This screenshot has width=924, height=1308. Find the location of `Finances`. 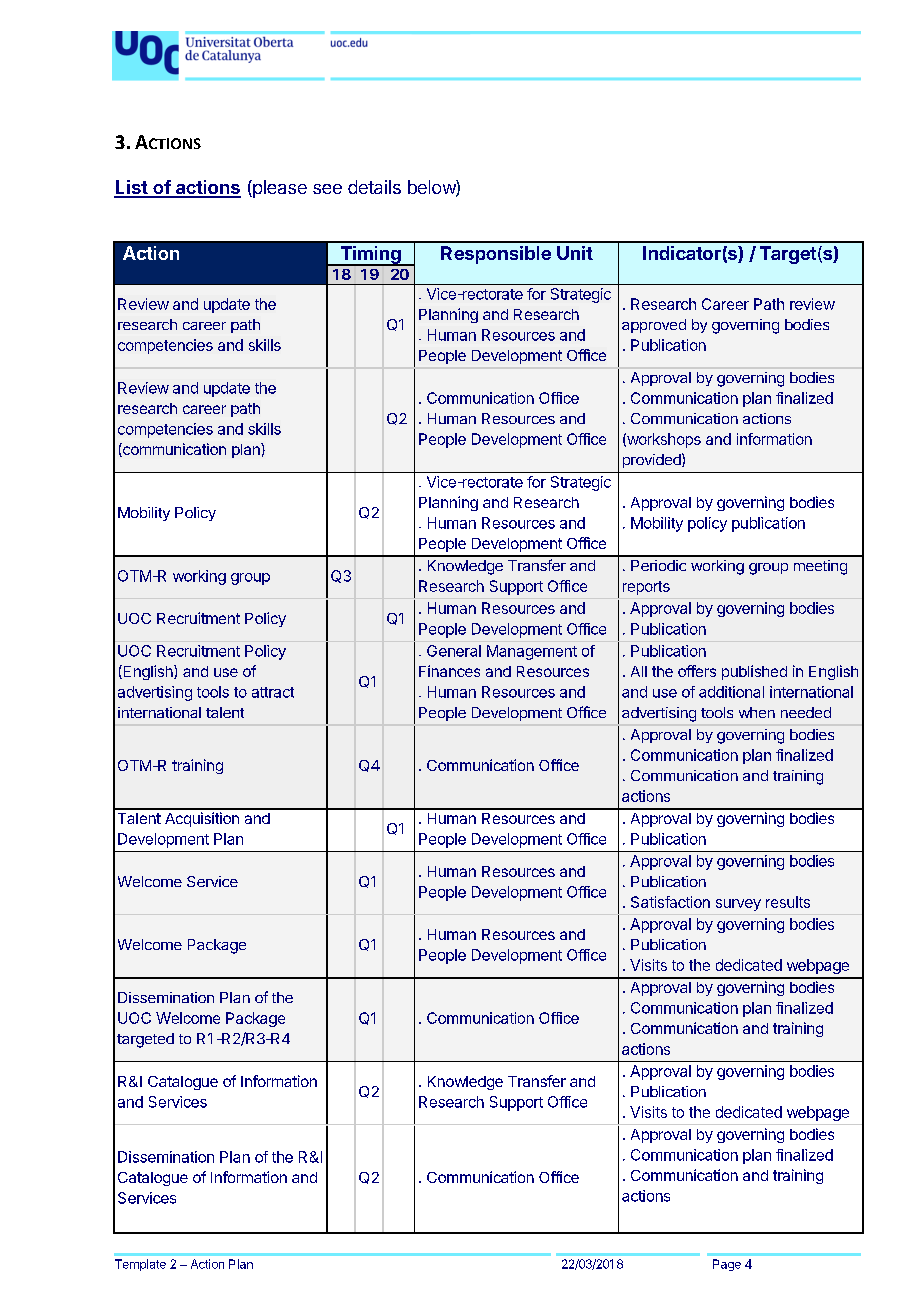

Finances is located at coordinates (449, 671).
